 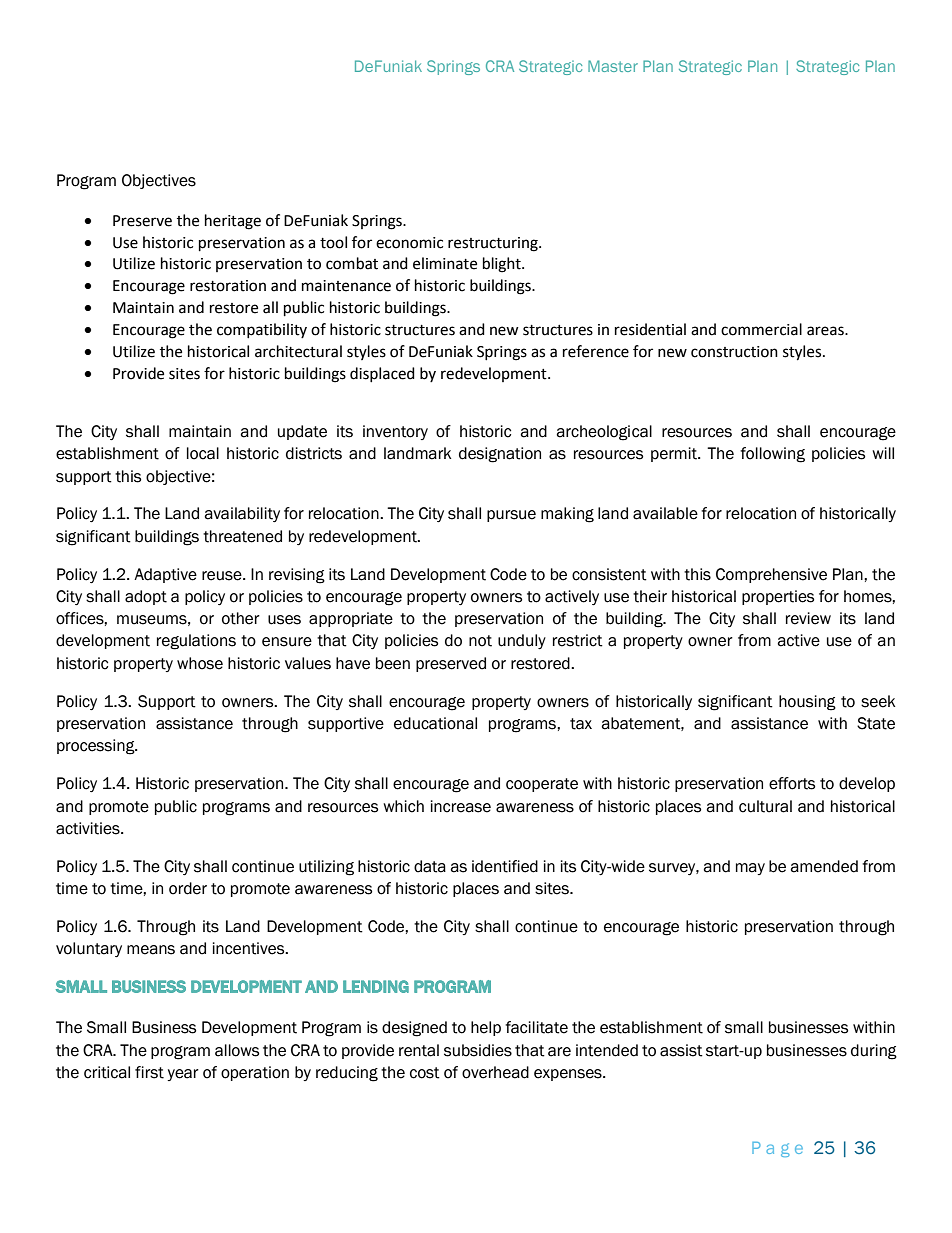 What do you see at coordinates (613, 66) in the screenshot?
I see `Master` at bounding box center [613, 66].
